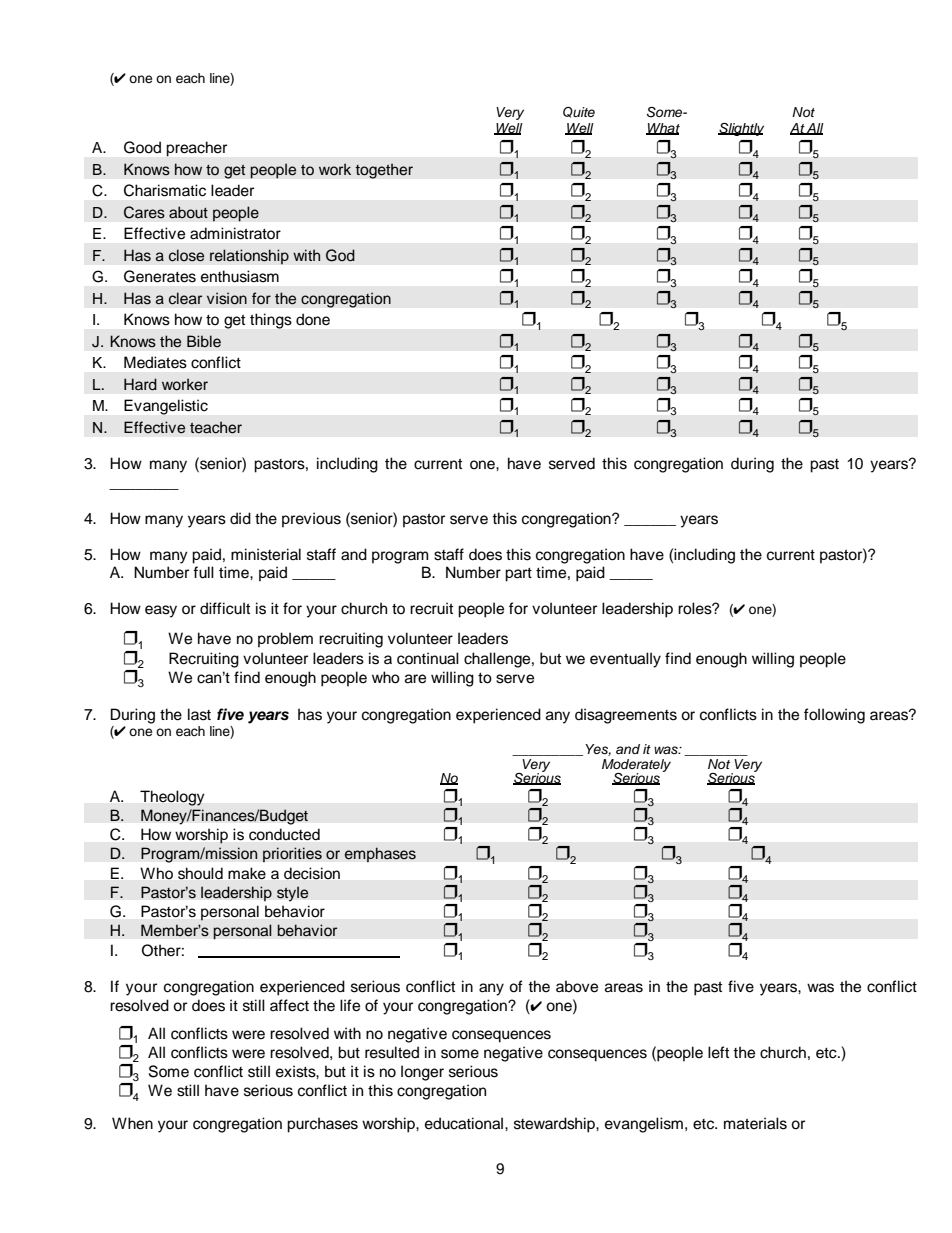 This document has width=952, height=1233. Describe the element at coordinates (518, 575) in the document. I see `part` at that location.
